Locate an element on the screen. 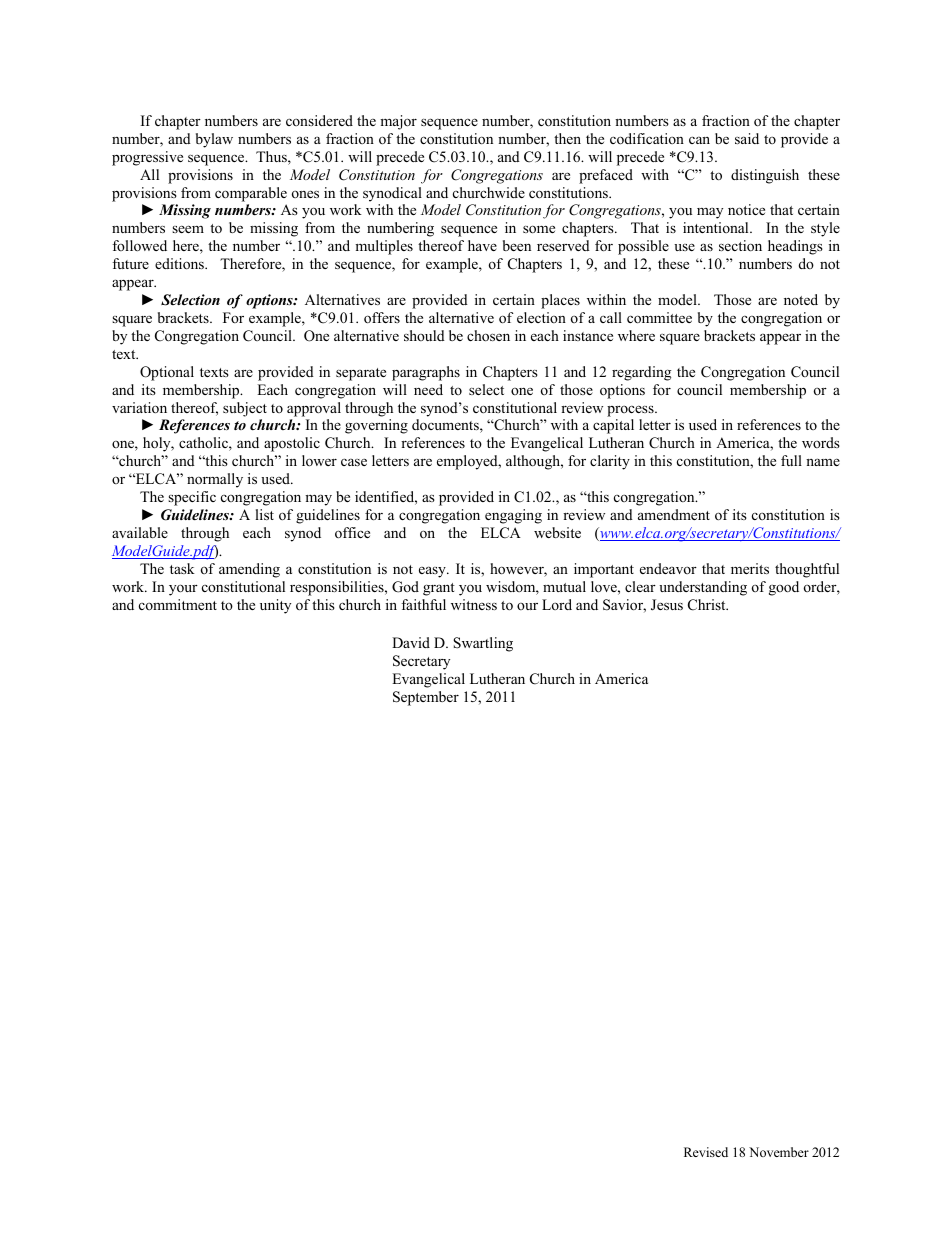  September is located at coordinates (426, 698).
